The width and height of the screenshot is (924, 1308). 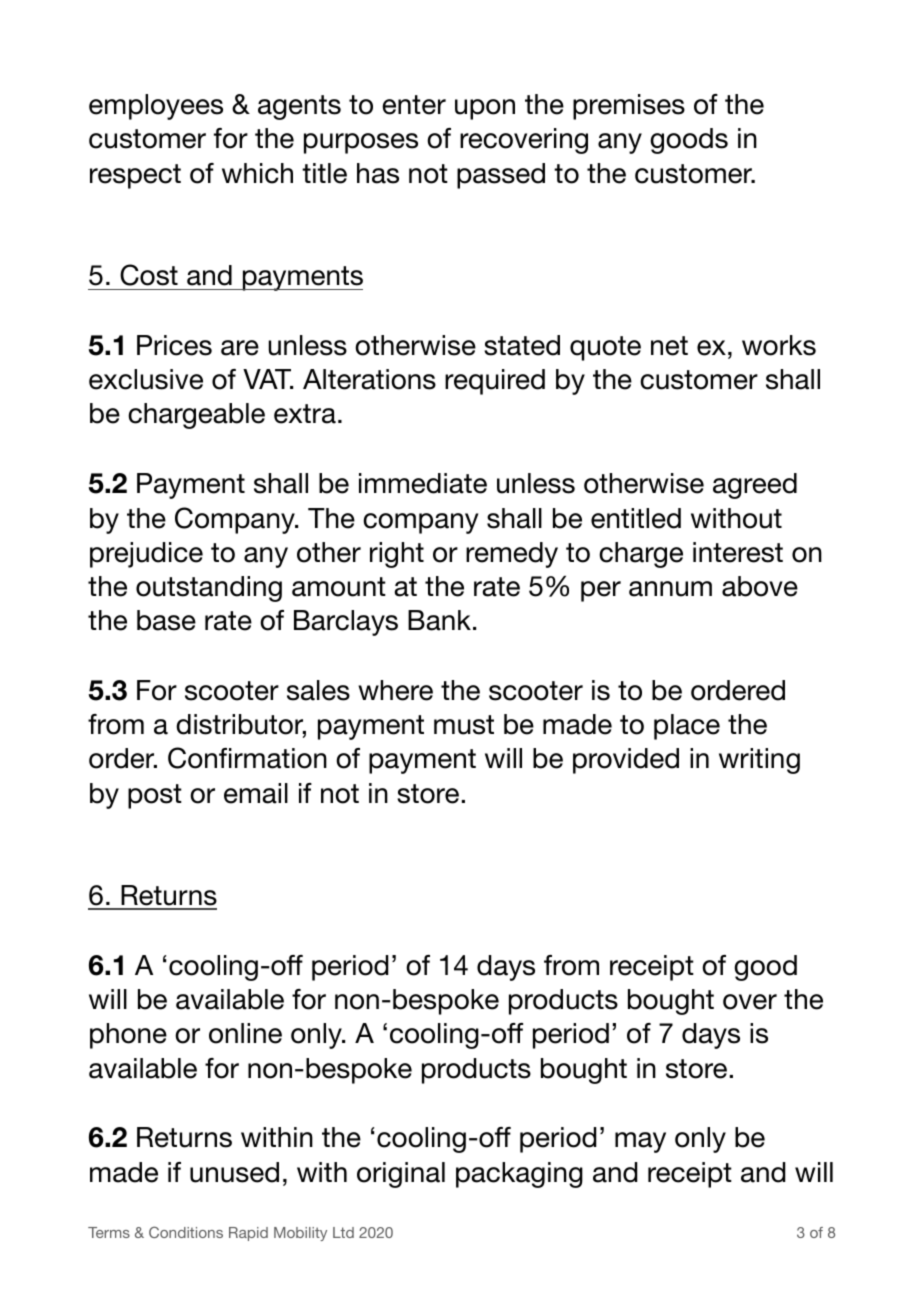 What do you see at coordinates (395, 690) in the screenshot?
I see `where` at bounding box center [395, 690].
